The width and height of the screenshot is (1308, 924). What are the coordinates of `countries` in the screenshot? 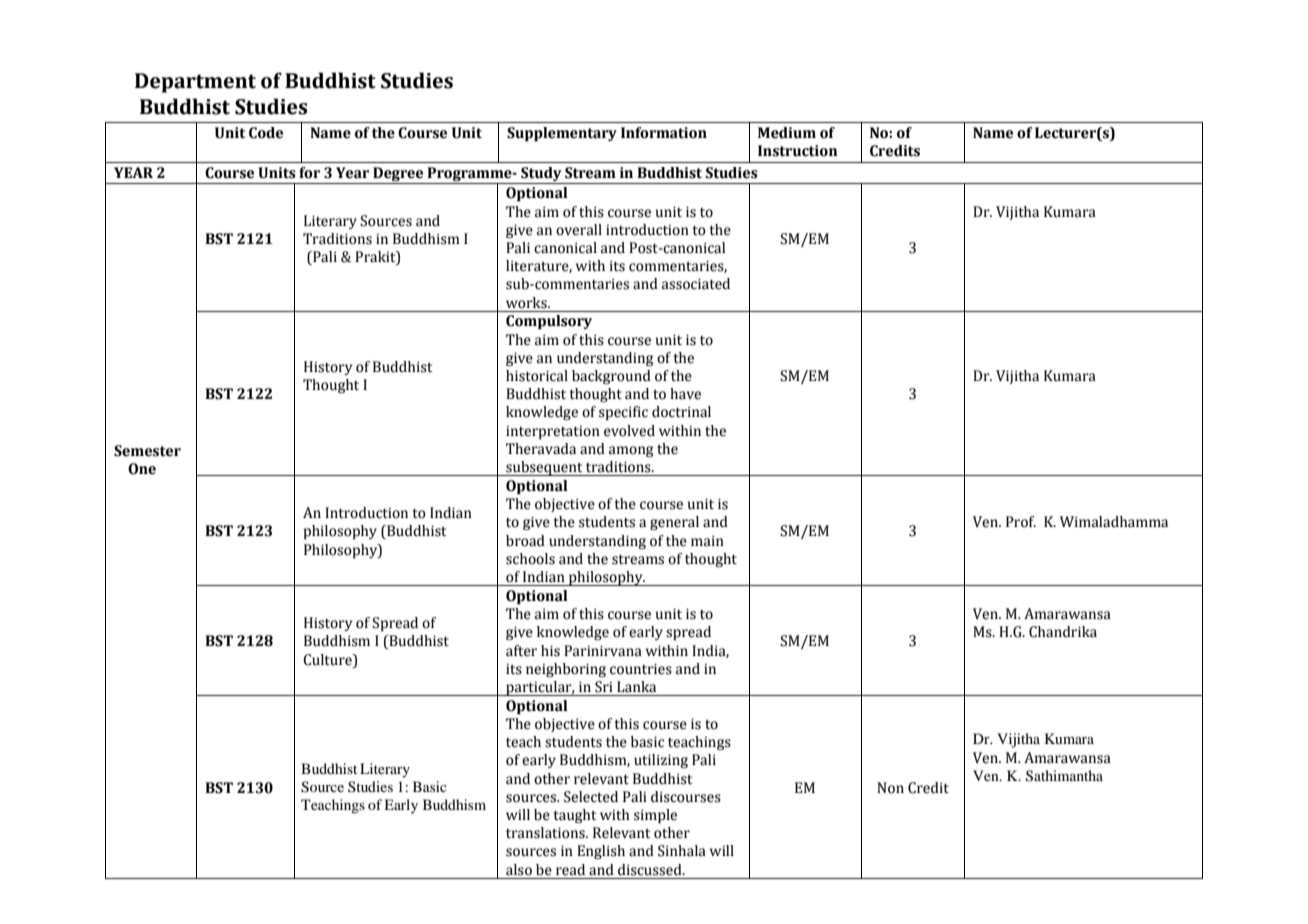 It's located at (641, 669).
